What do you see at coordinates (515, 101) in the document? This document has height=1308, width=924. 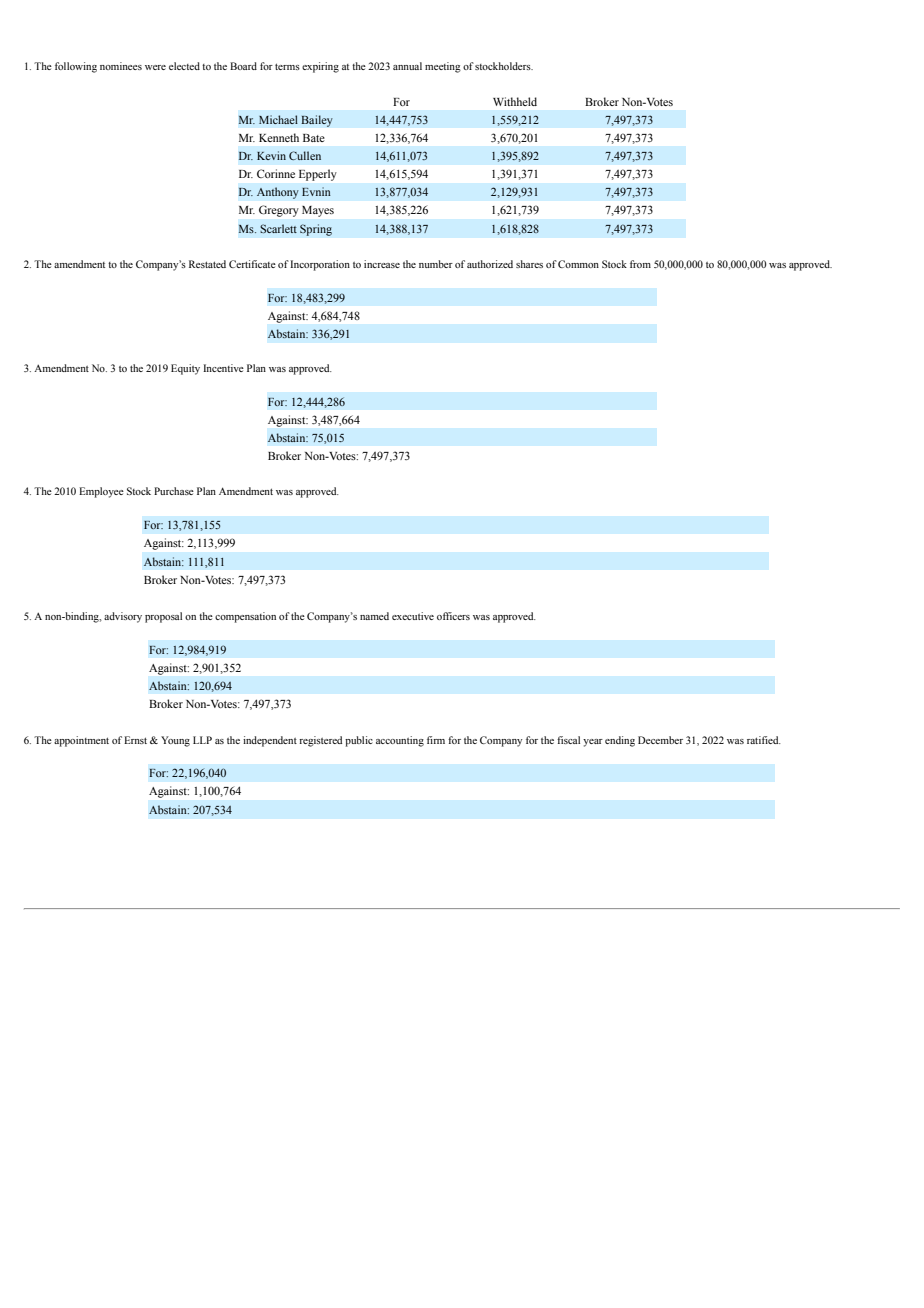 I see `Withheld` at bounding box center [515, 101].
